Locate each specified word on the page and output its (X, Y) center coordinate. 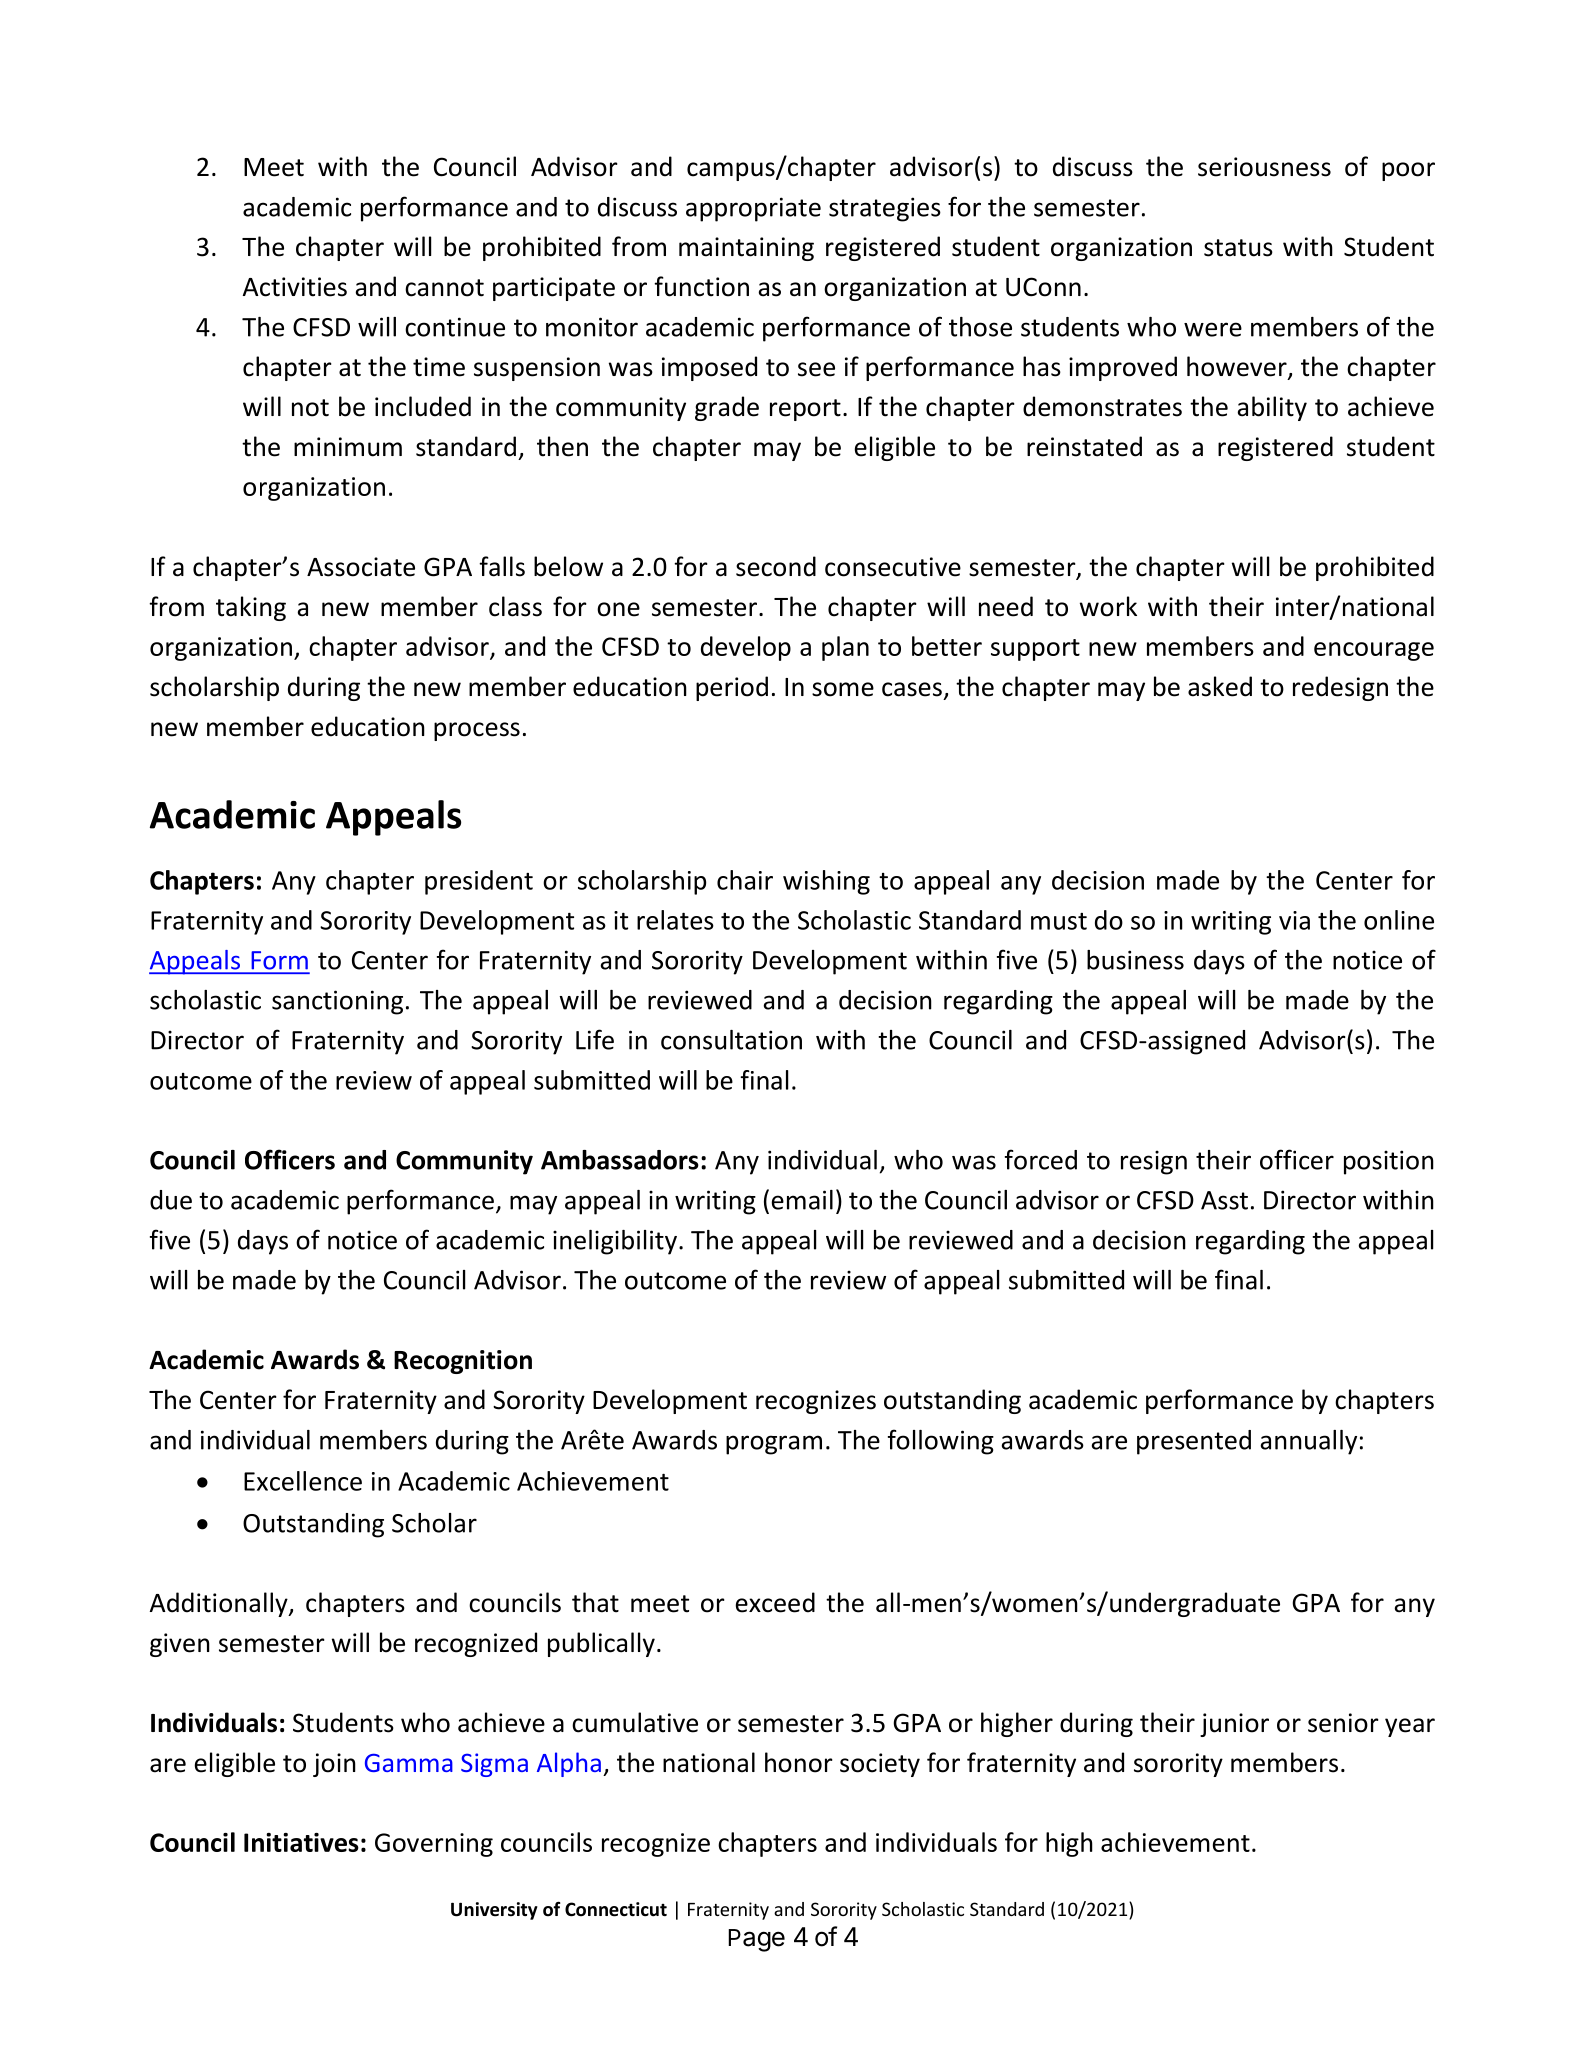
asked (1220, 686)
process (477, 731)
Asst (1224, 1200)
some (843, 689)
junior (1234, 1725)
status (1238, 248)
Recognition (463, 1362)
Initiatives (301, 1842)
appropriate (753, 209)
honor (799, 1762)
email (802, 1200)
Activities (295, 287)
